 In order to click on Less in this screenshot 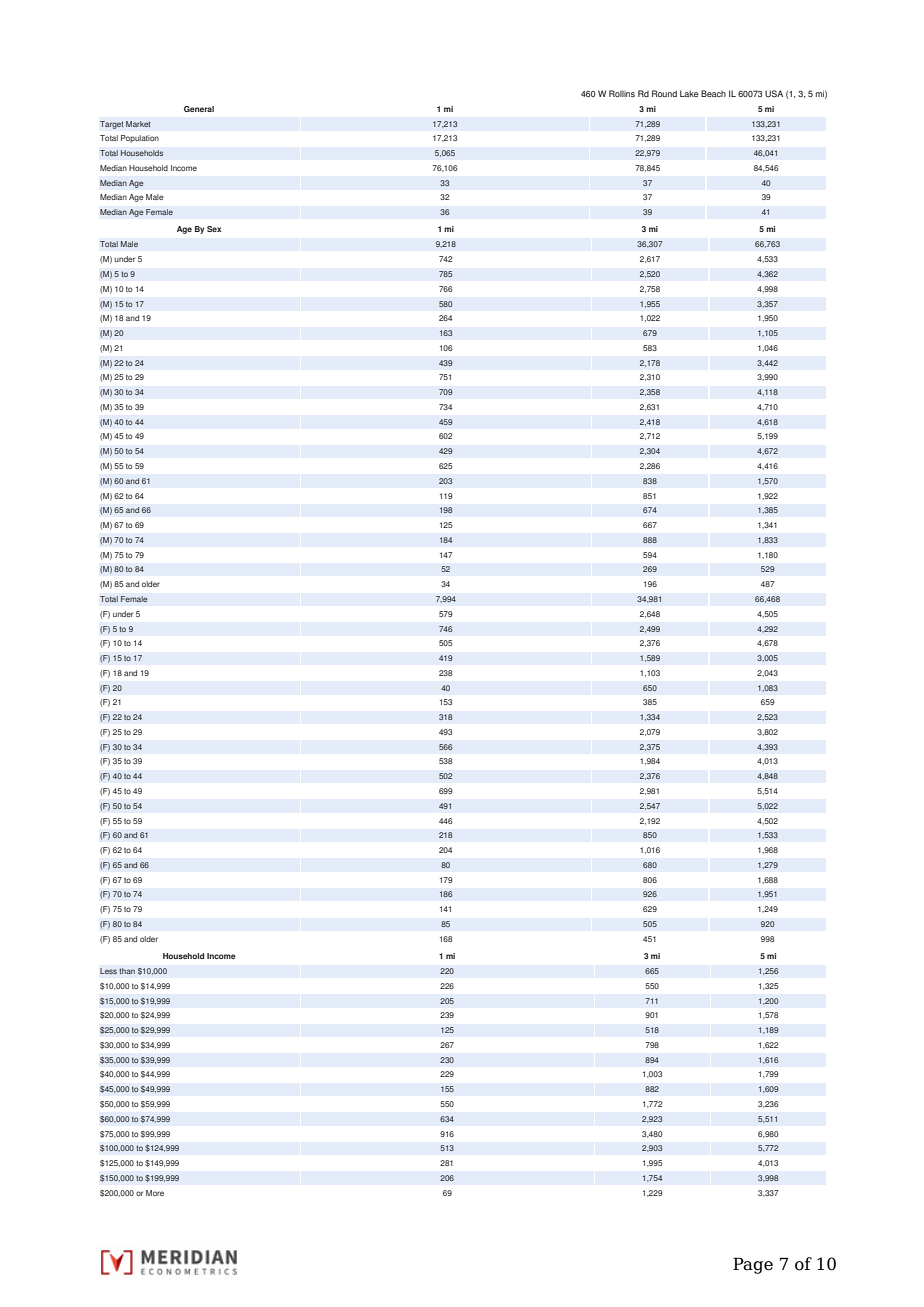, I will do `click(108, 971)`.
